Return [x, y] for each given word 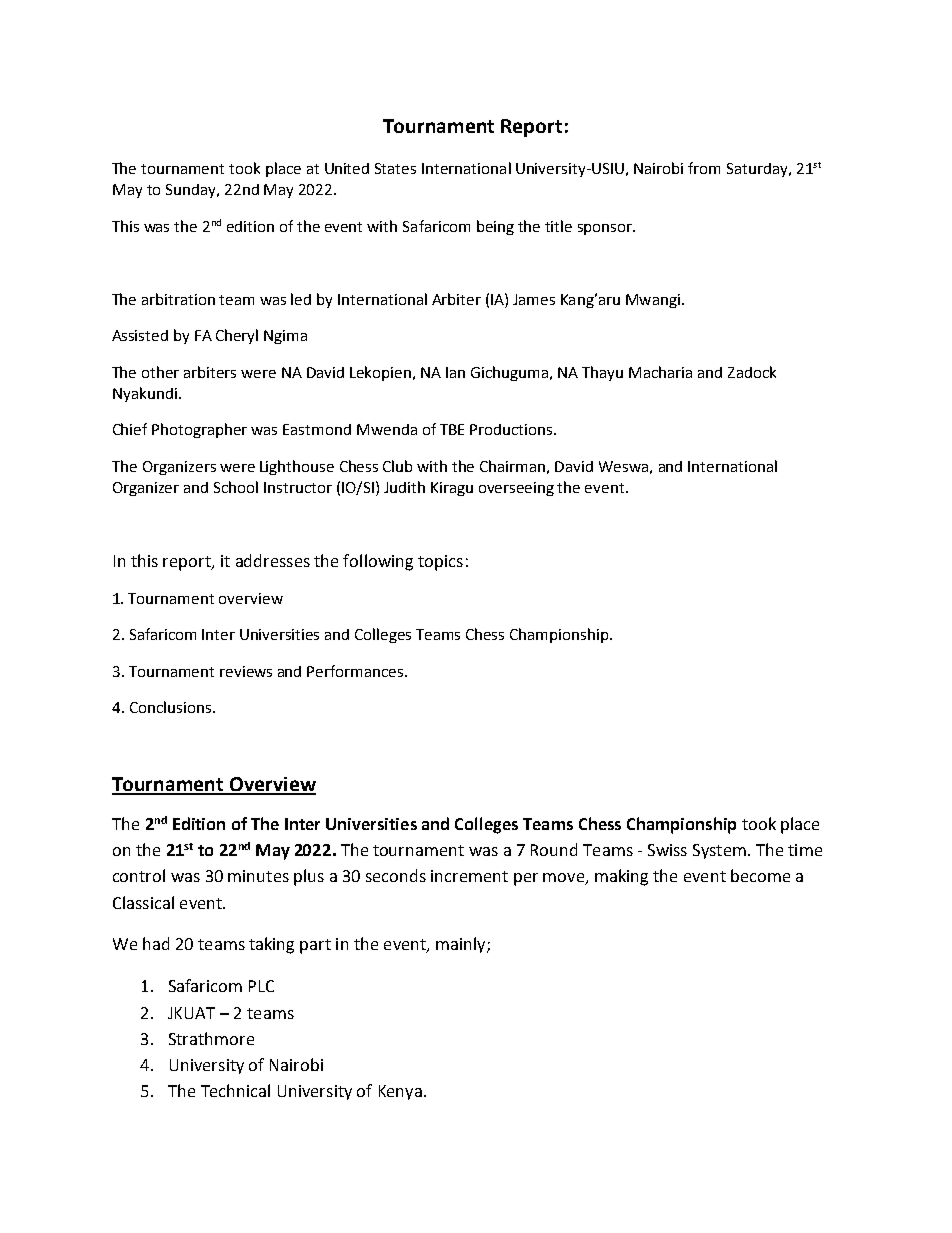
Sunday [192, 191]
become [760, 875]
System [719, 851]
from [704, 168]
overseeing [516, 489]
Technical [235, 1090]
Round [554, 849]
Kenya [400, 1092]
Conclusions [170, 707]
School [236, 487]
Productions [512, 429]
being [495, 227]
